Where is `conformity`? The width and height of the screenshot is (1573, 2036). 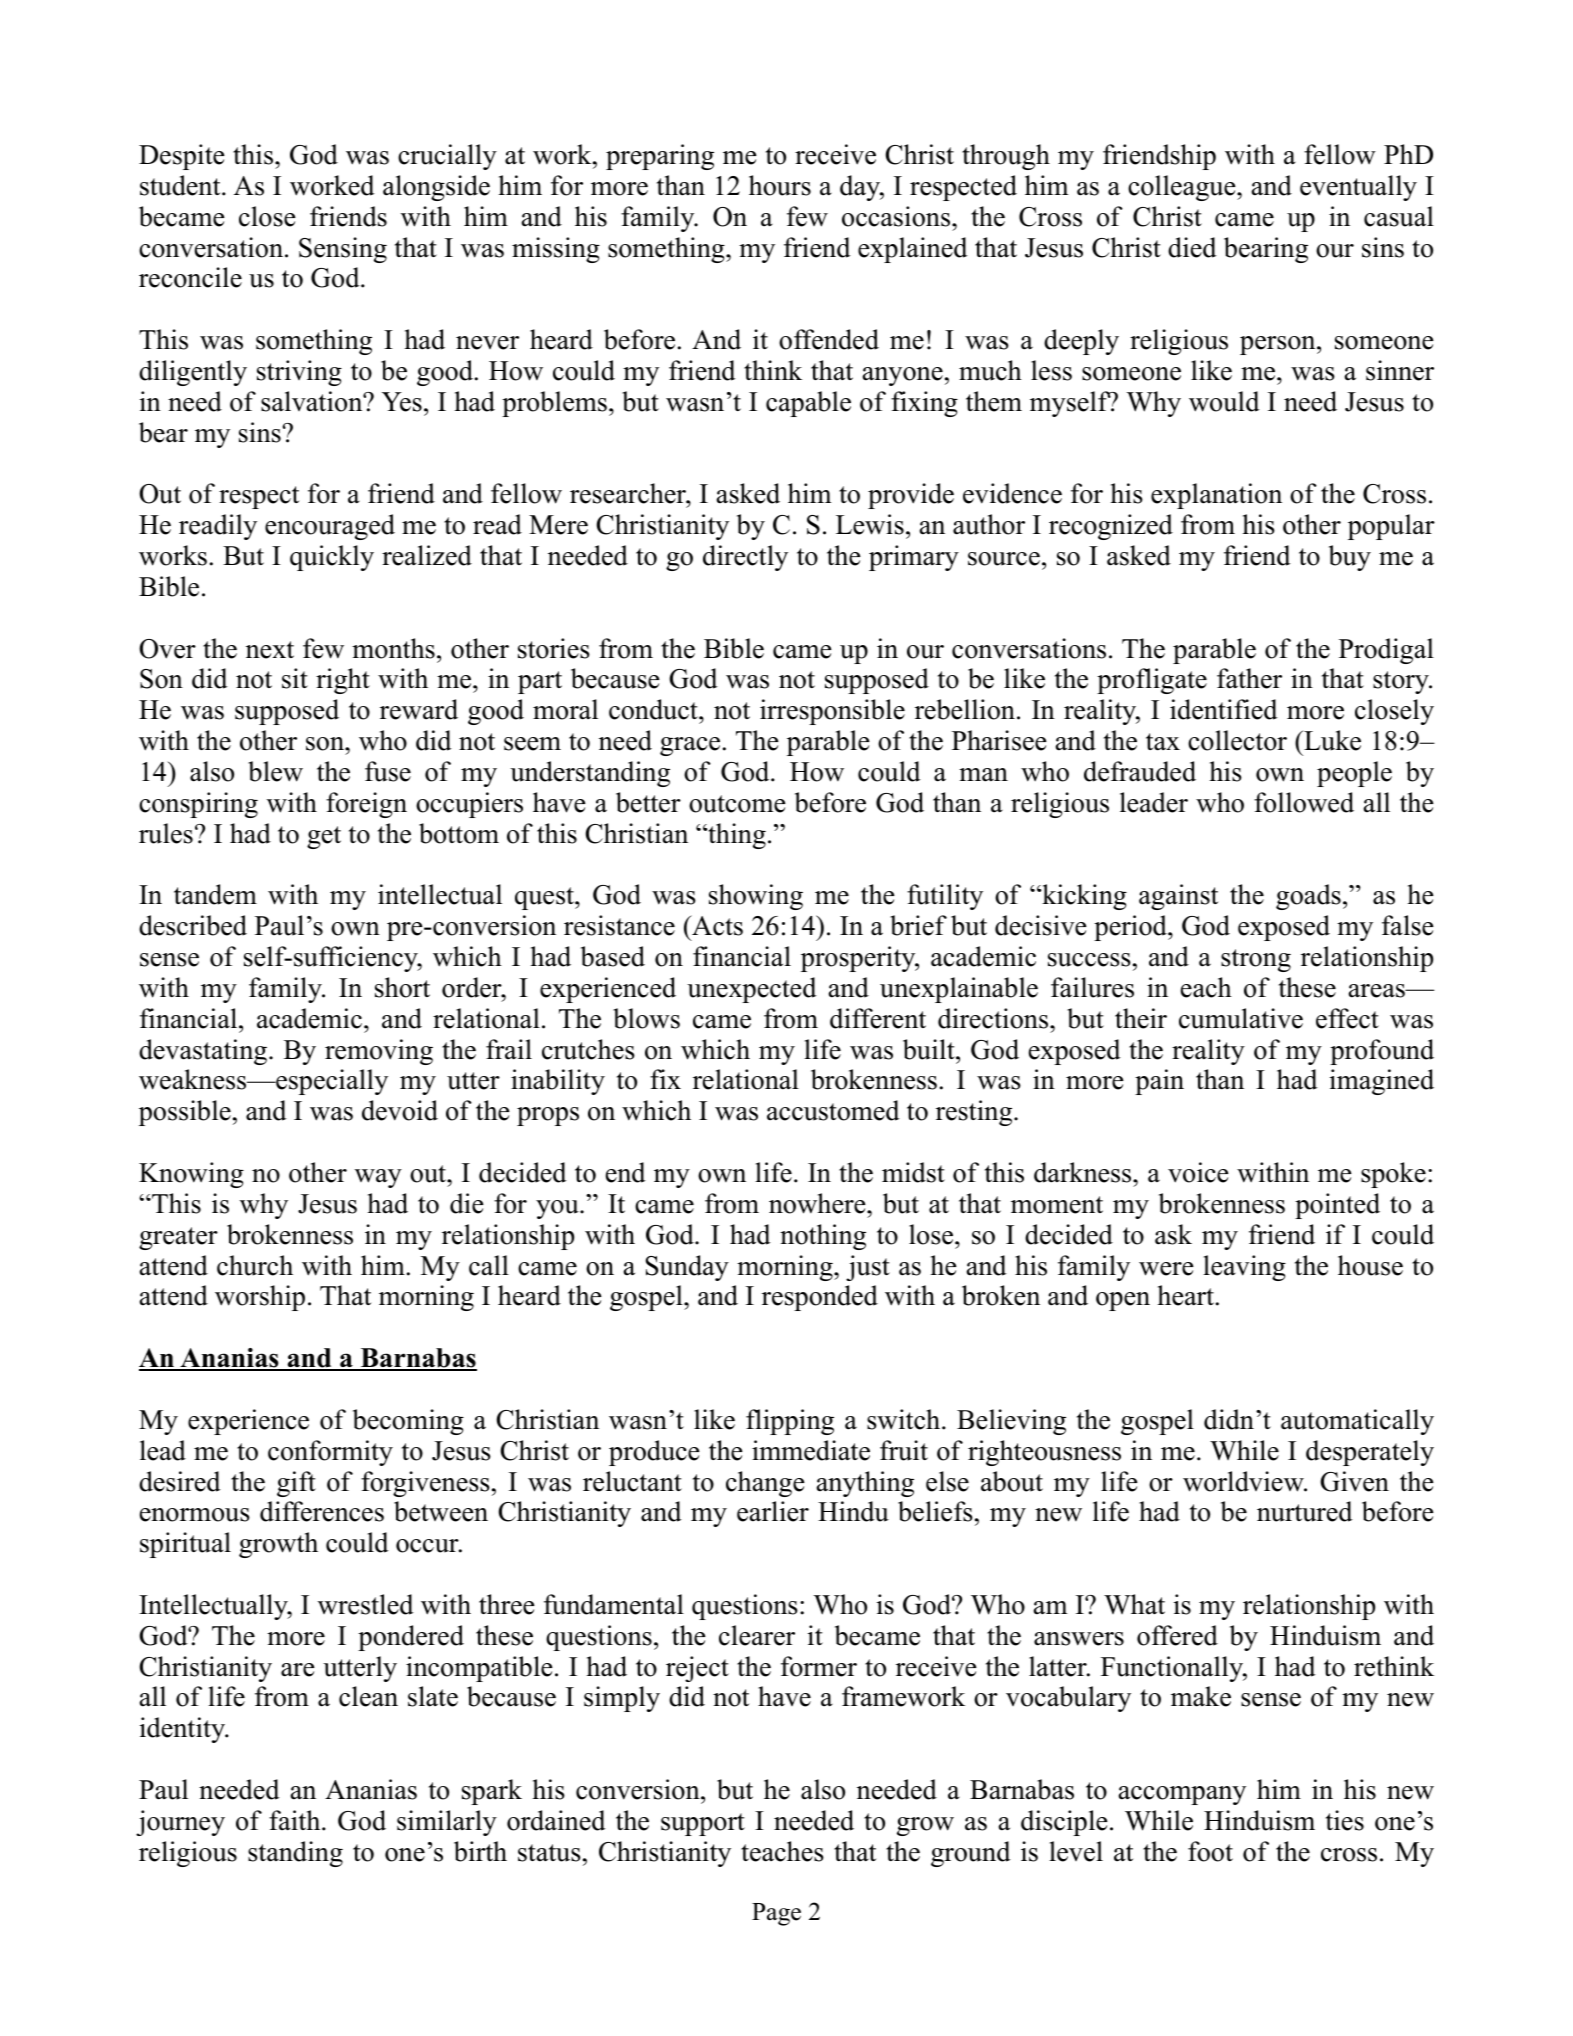 conformity is located at coordinates (330, 1453).
